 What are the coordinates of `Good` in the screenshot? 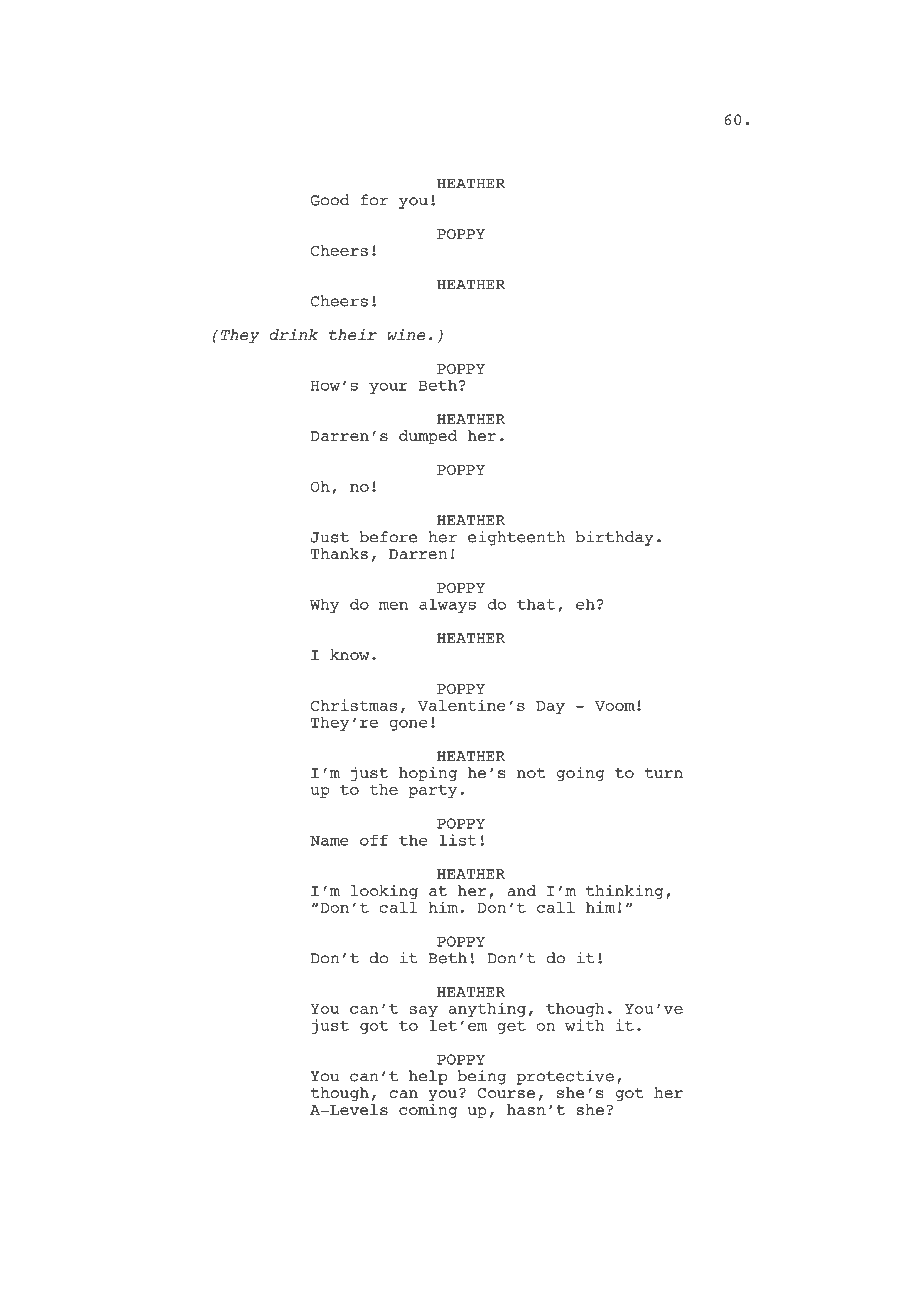 It's located at (329, 200).
